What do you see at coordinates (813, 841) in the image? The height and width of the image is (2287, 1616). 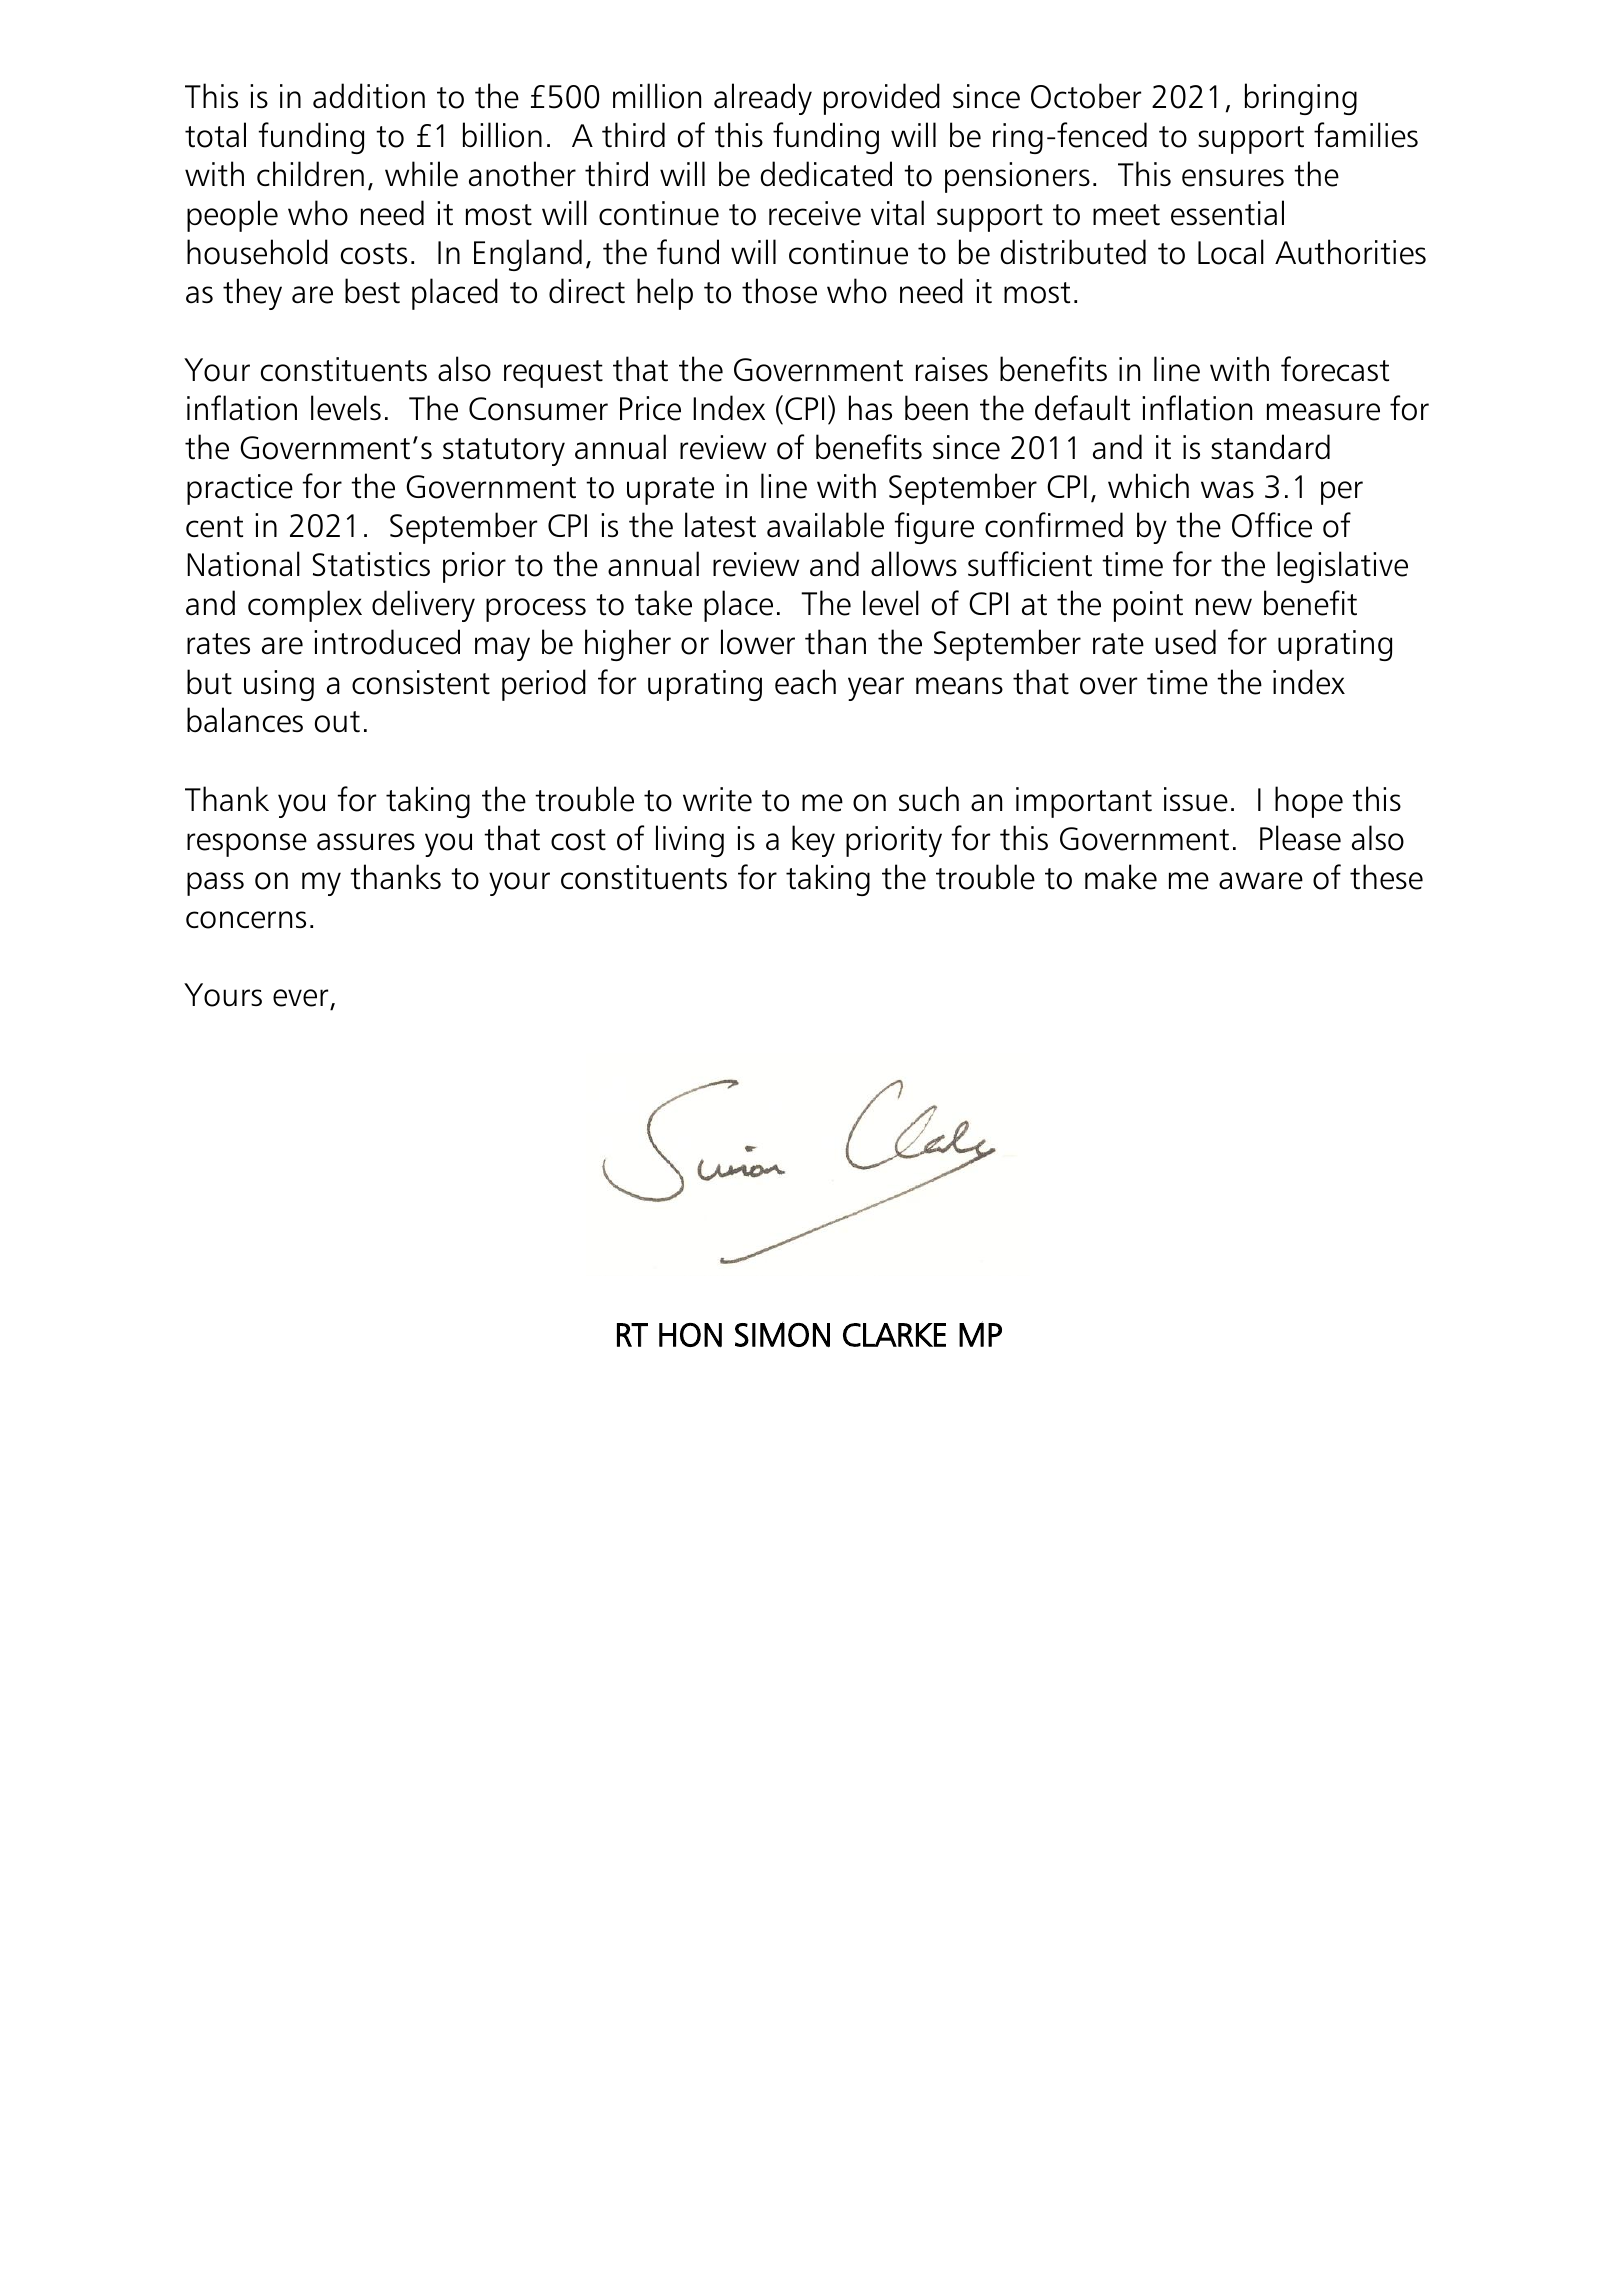 I see `key` at bounding box center [813, 841].
